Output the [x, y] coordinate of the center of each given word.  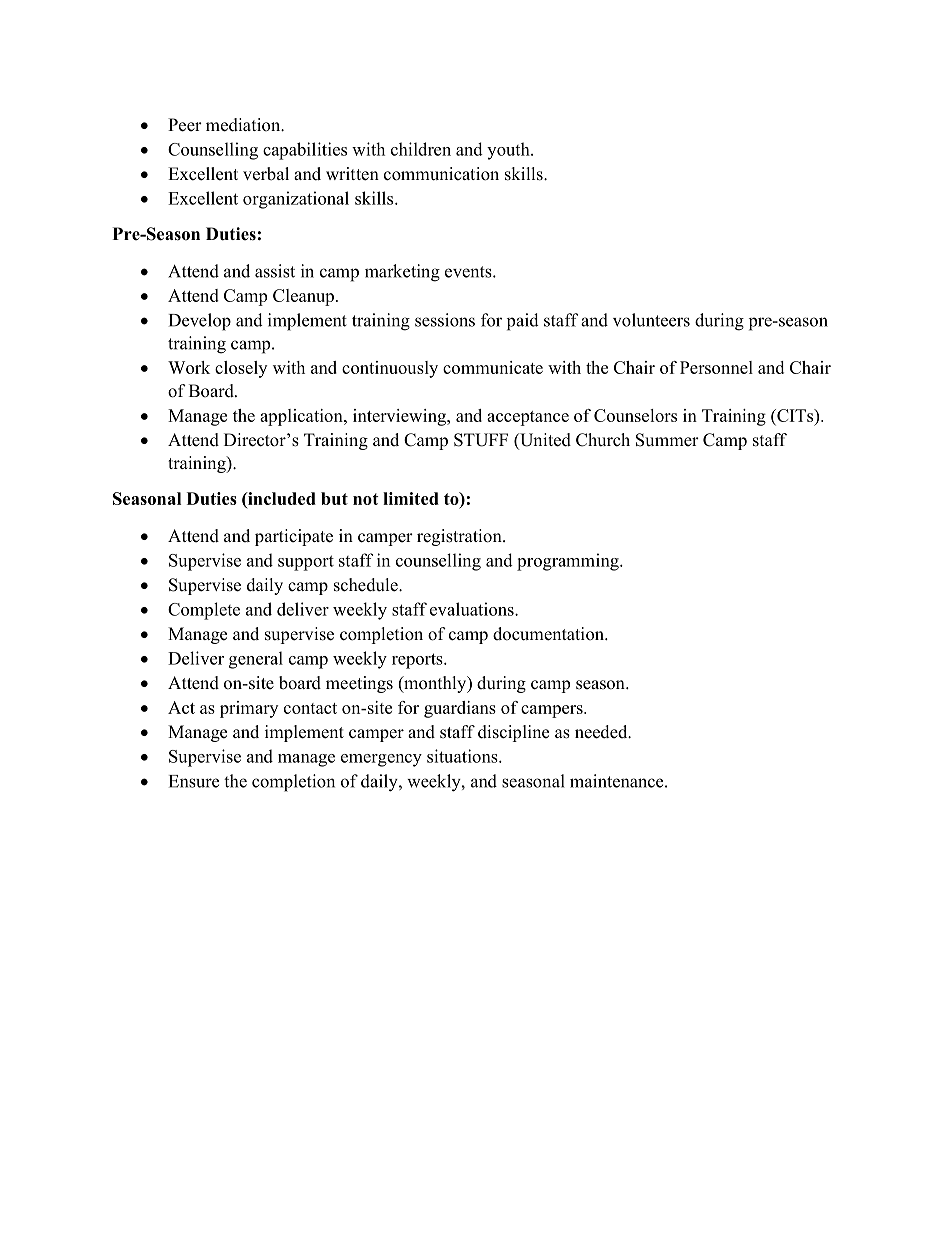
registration [460, 537]
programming [569, 562]
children [421, 149]
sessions [445, 320]
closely [241, 369]
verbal [266, 174]
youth [509, 151]
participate [294, 537]
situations [463, 756]
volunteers [651, 320]
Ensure [194, 781]
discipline [513, 733]
